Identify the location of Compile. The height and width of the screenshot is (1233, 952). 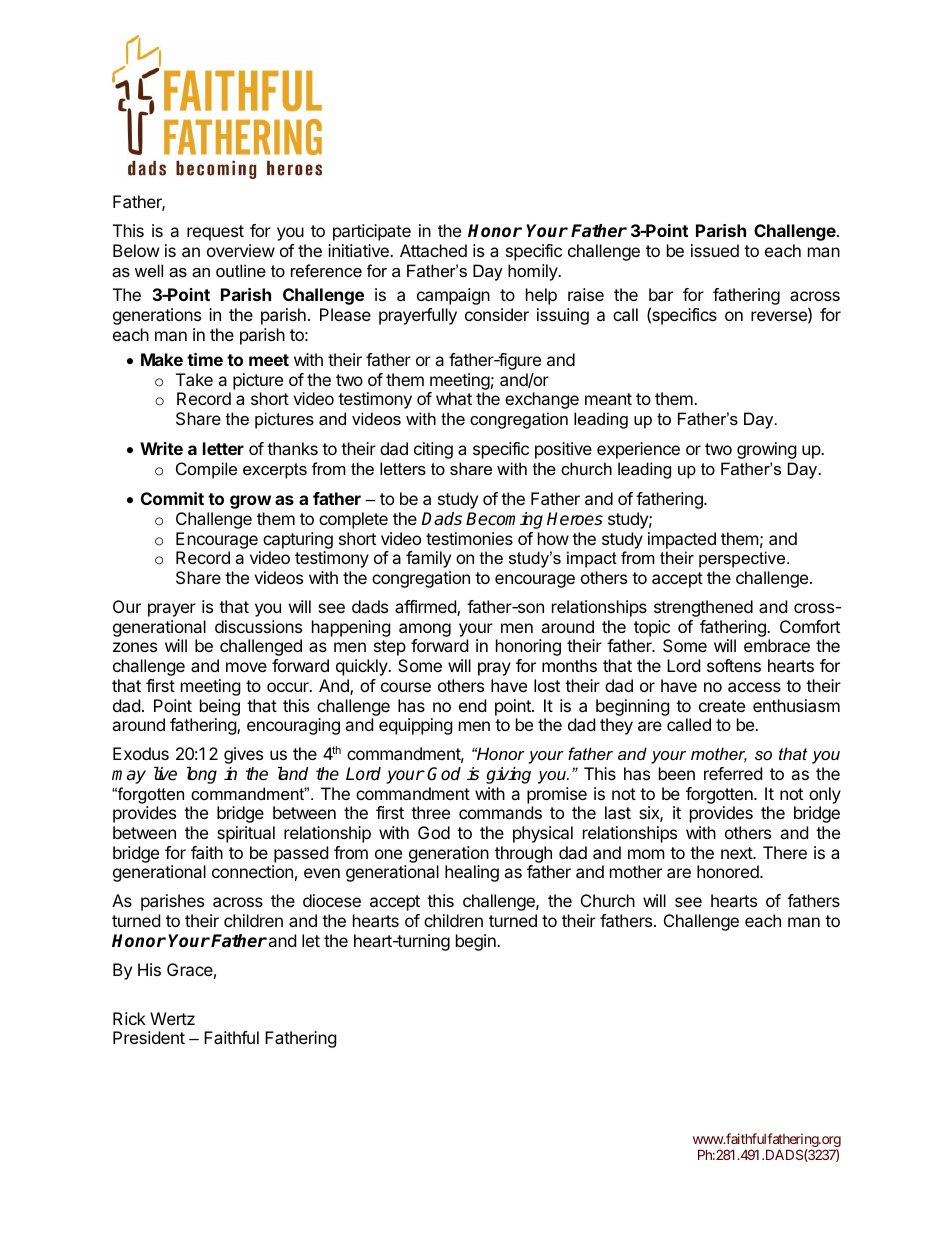
(206, 470).
